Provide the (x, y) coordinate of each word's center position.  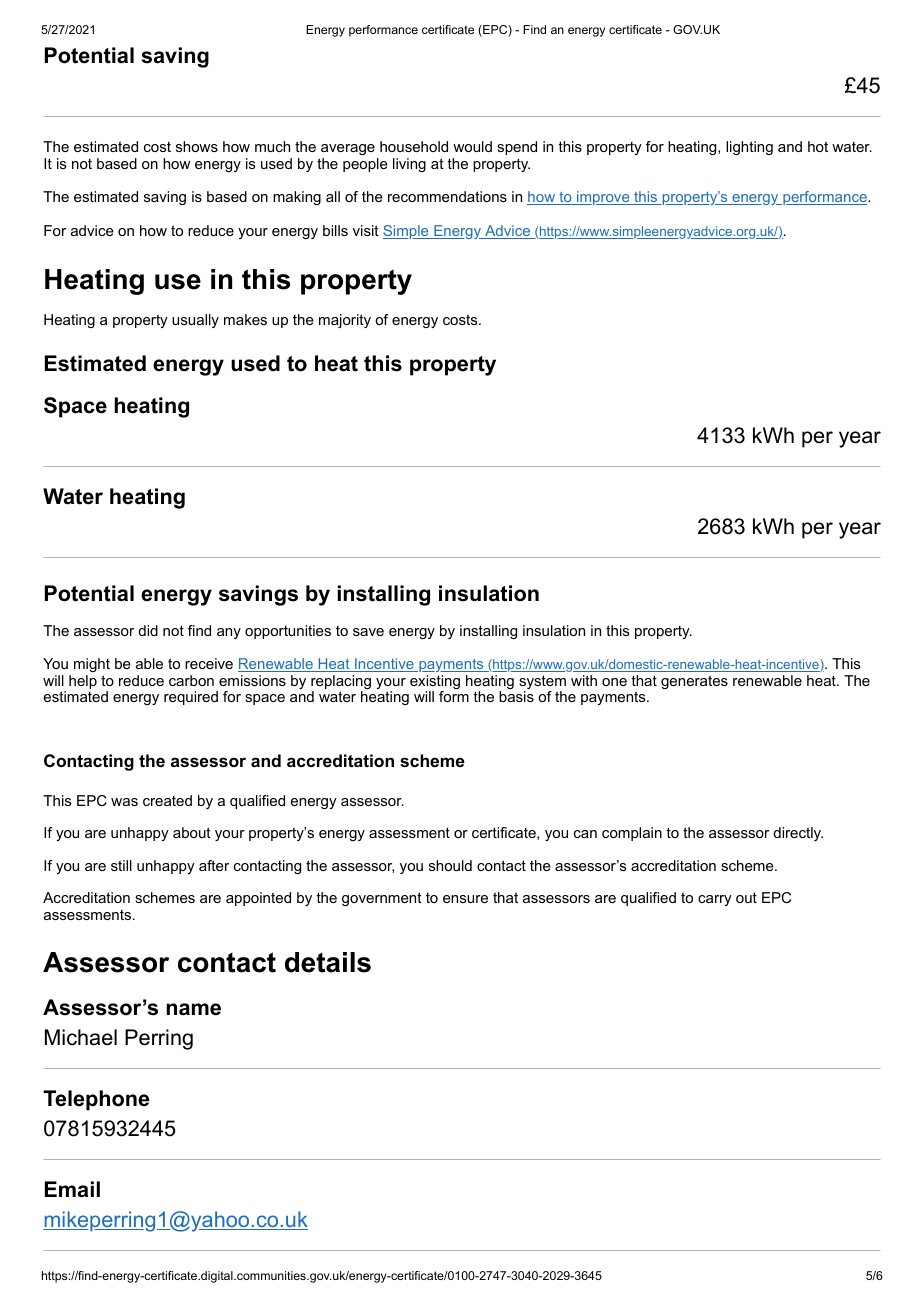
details (328, 962)
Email (72, 1189)
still (121, 865)
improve (603, 198)
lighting (749, 148)
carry (715, 900)
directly (798, 834)
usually (195, 321)
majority (345, 321)
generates (694, 682)
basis (516, 696)
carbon (191, 680)
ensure (465, 899)
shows (197, 146)
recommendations (447, 196)
